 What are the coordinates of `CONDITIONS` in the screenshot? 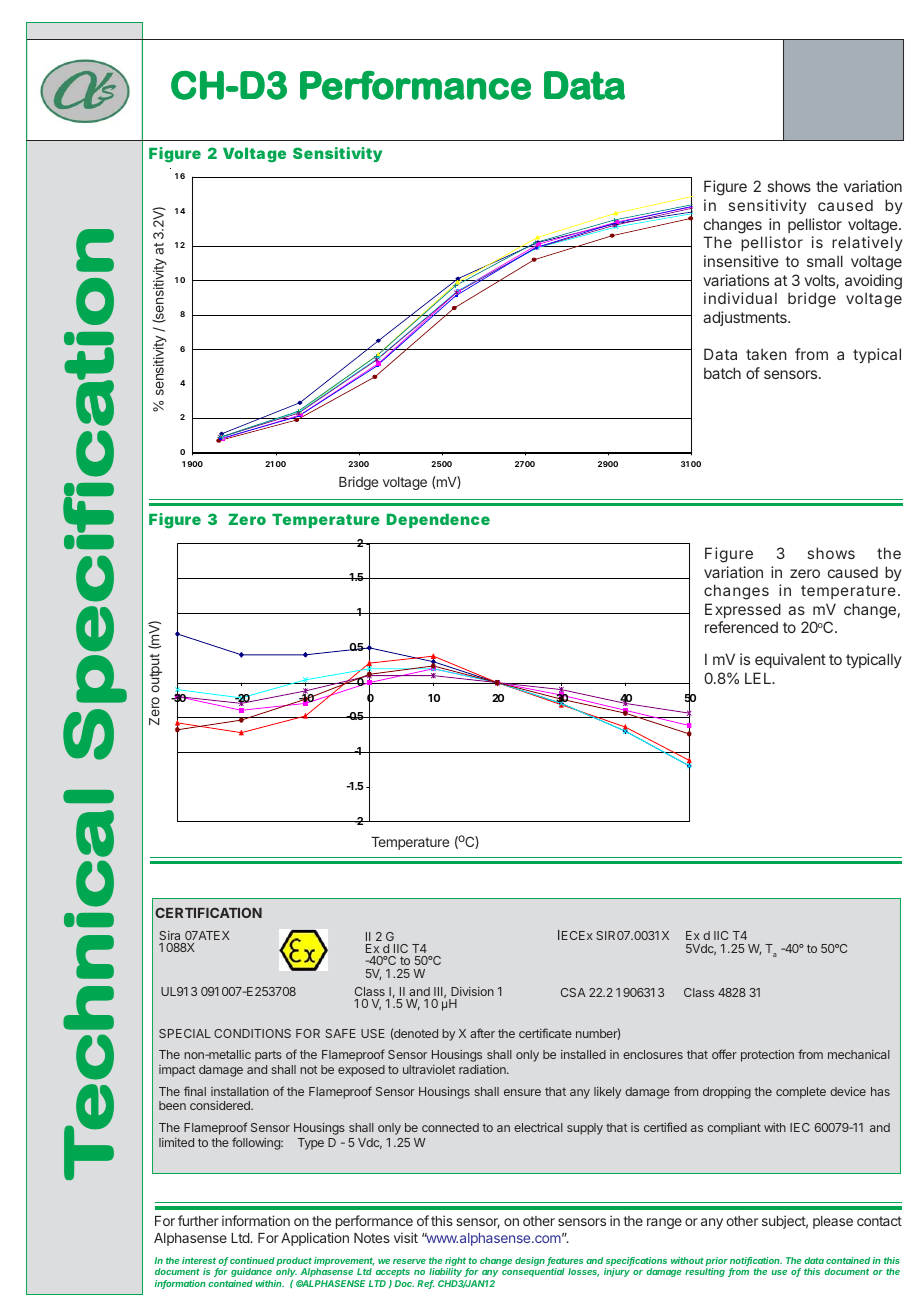 It's located at (252, 1033).
